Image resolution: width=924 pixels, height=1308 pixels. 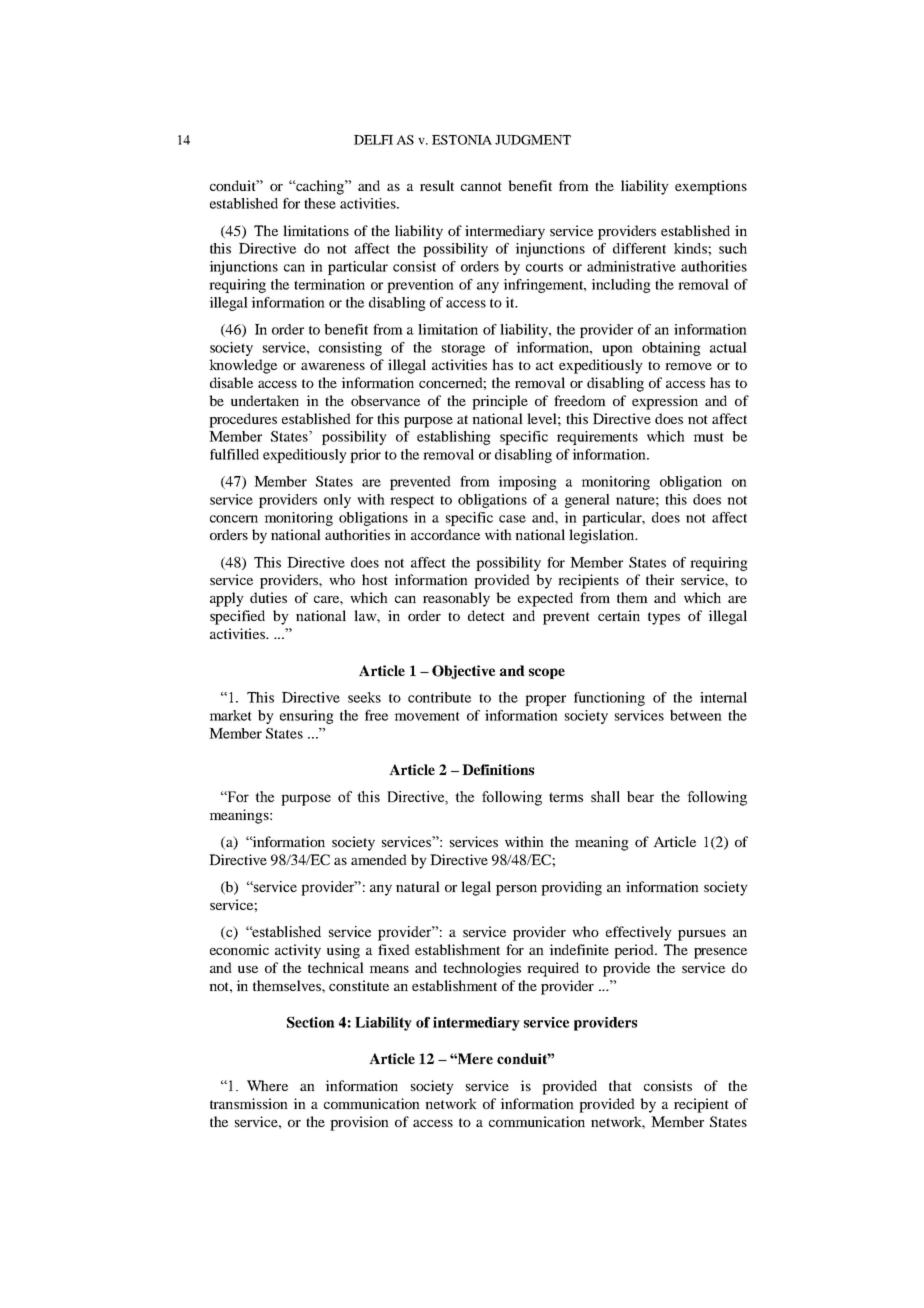 I want to click on these, so click(x=320, y=203).
